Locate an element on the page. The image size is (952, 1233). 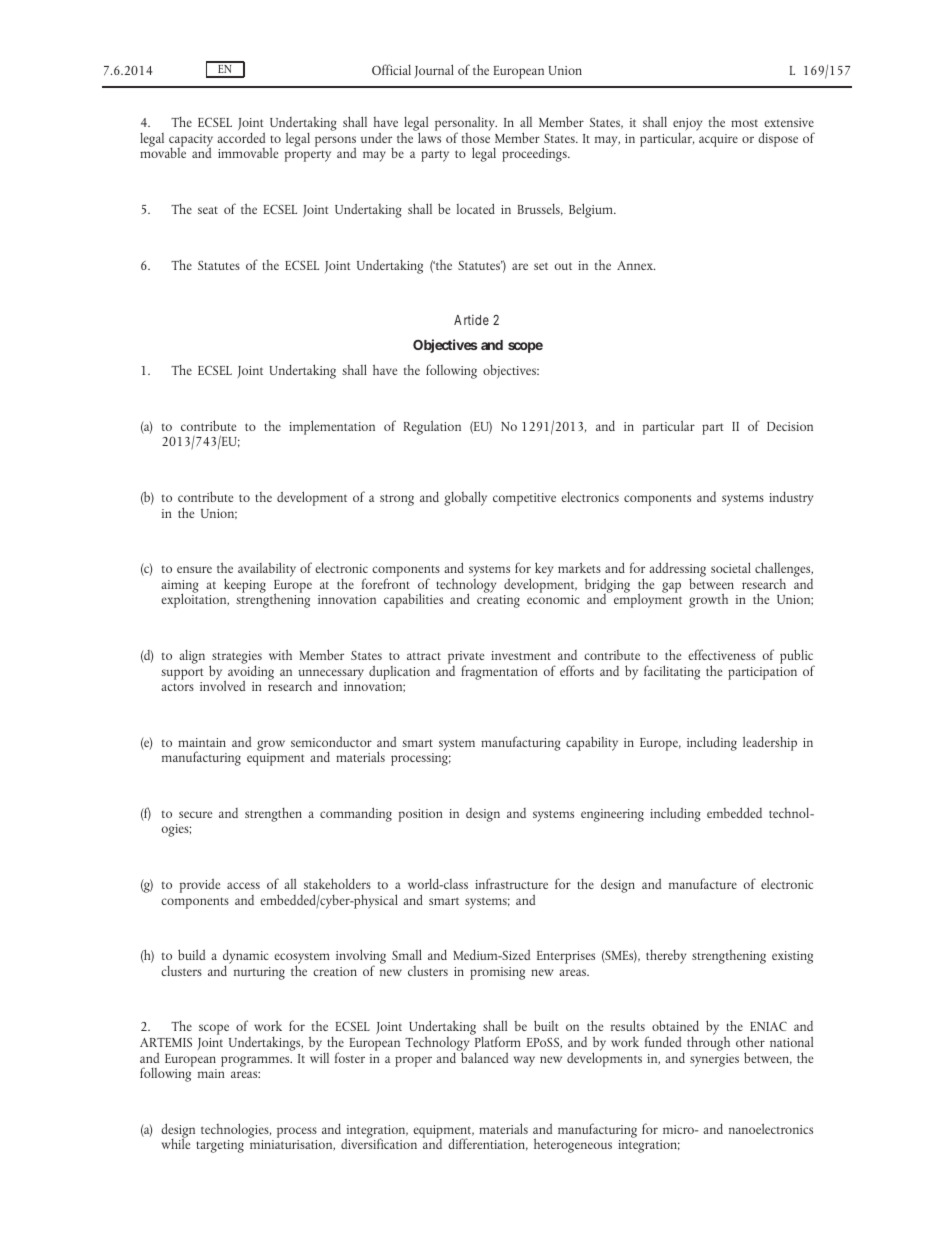
implementation is located at coordinates (332, 427).
